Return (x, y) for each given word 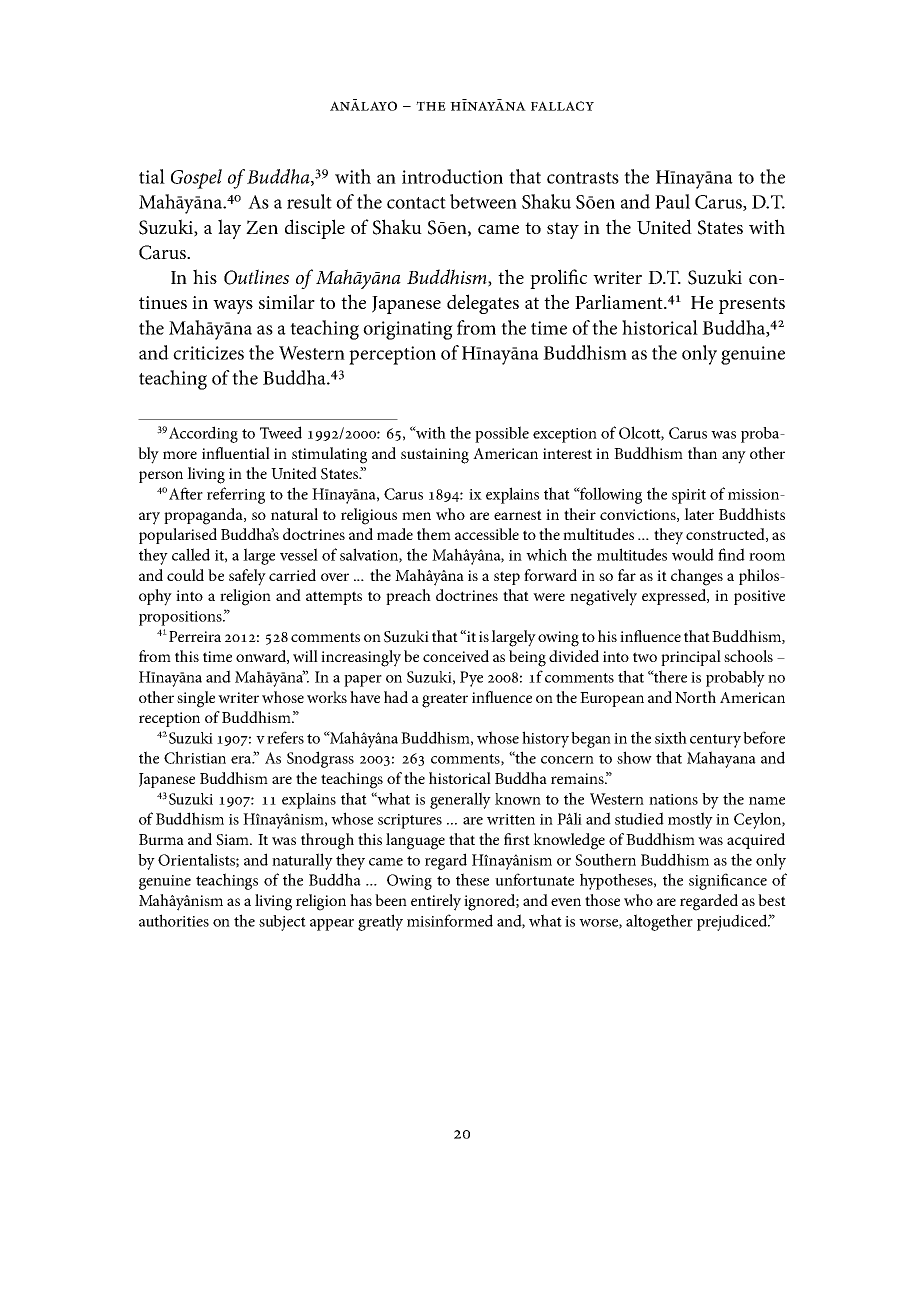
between (483, 201)
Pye (471, 679)
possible (502, 434)
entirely (436, 902)
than (702, 453)
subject (282, 923)
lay (229, 229)
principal (691, 658)
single (196, 699)
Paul (672, 201)
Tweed (281, 432)
